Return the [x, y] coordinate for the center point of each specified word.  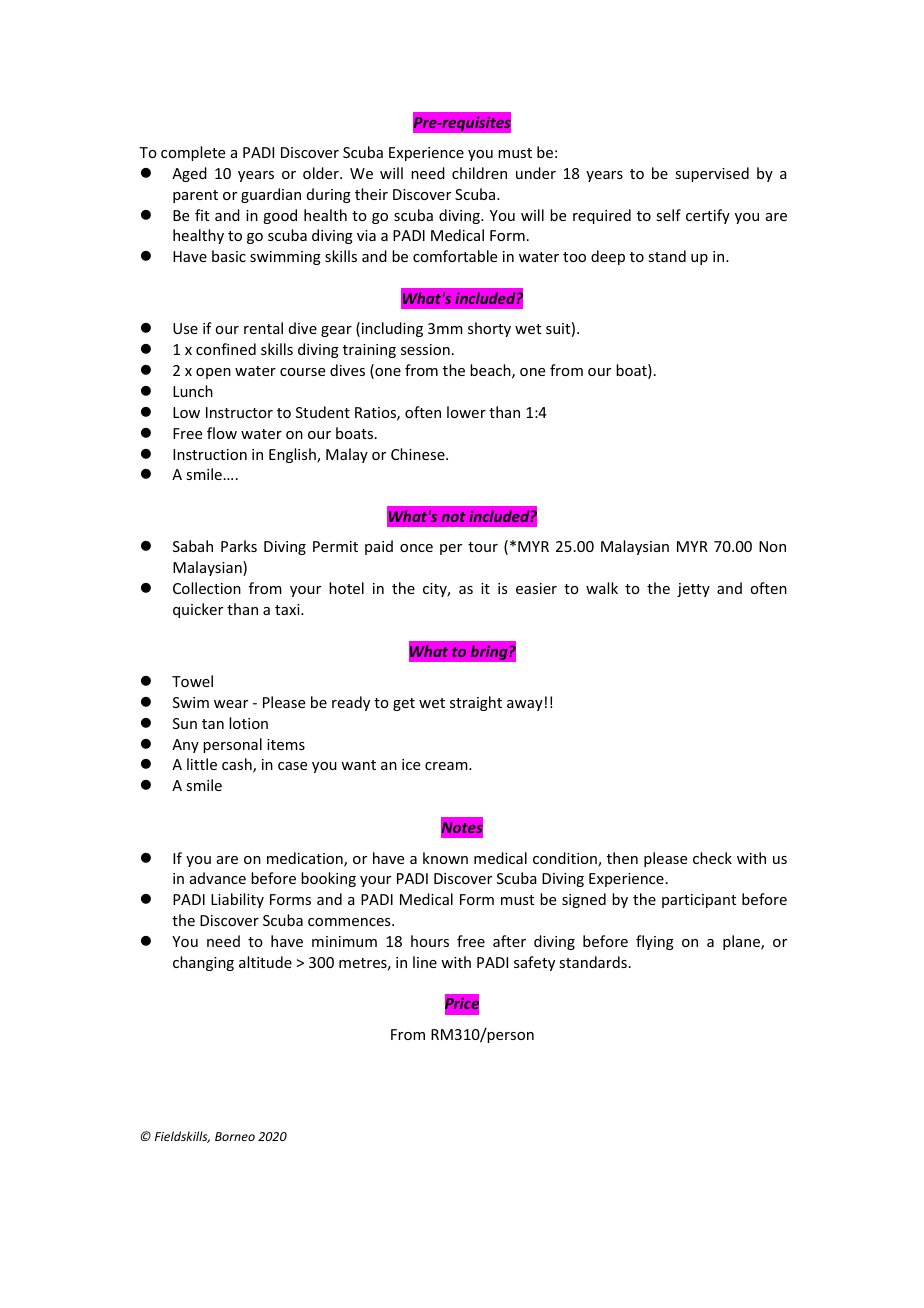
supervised [712, 174]
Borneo [235, 1136]
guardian [271, 195]
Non [772, 546]
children [479, 173]
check [712, 858]
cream [447, 766]
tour [483, 547]
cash [238, 765]
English [293, 455]
